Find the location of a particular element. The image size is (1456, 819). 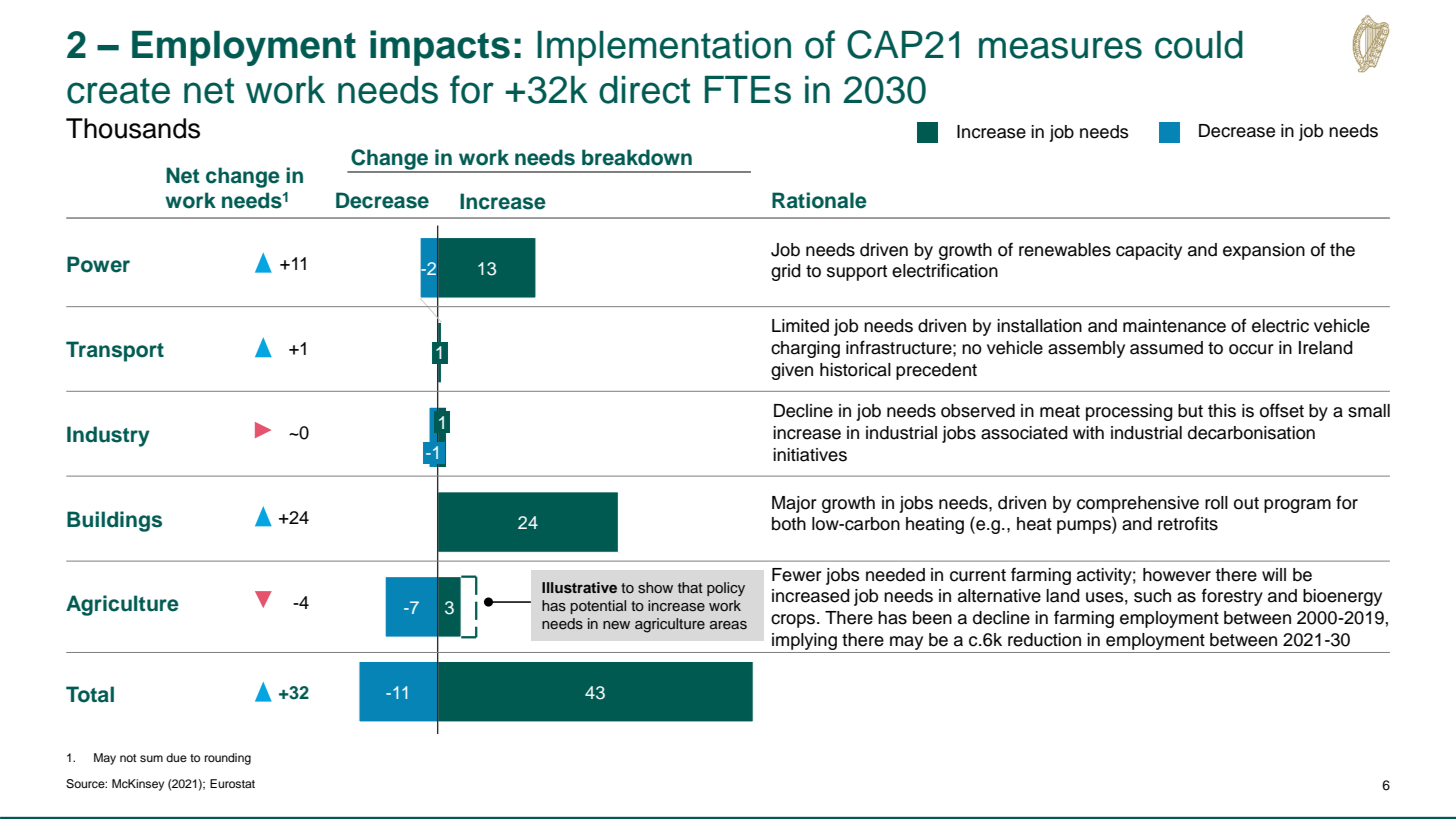

create is located at coordinates (118, 91).
